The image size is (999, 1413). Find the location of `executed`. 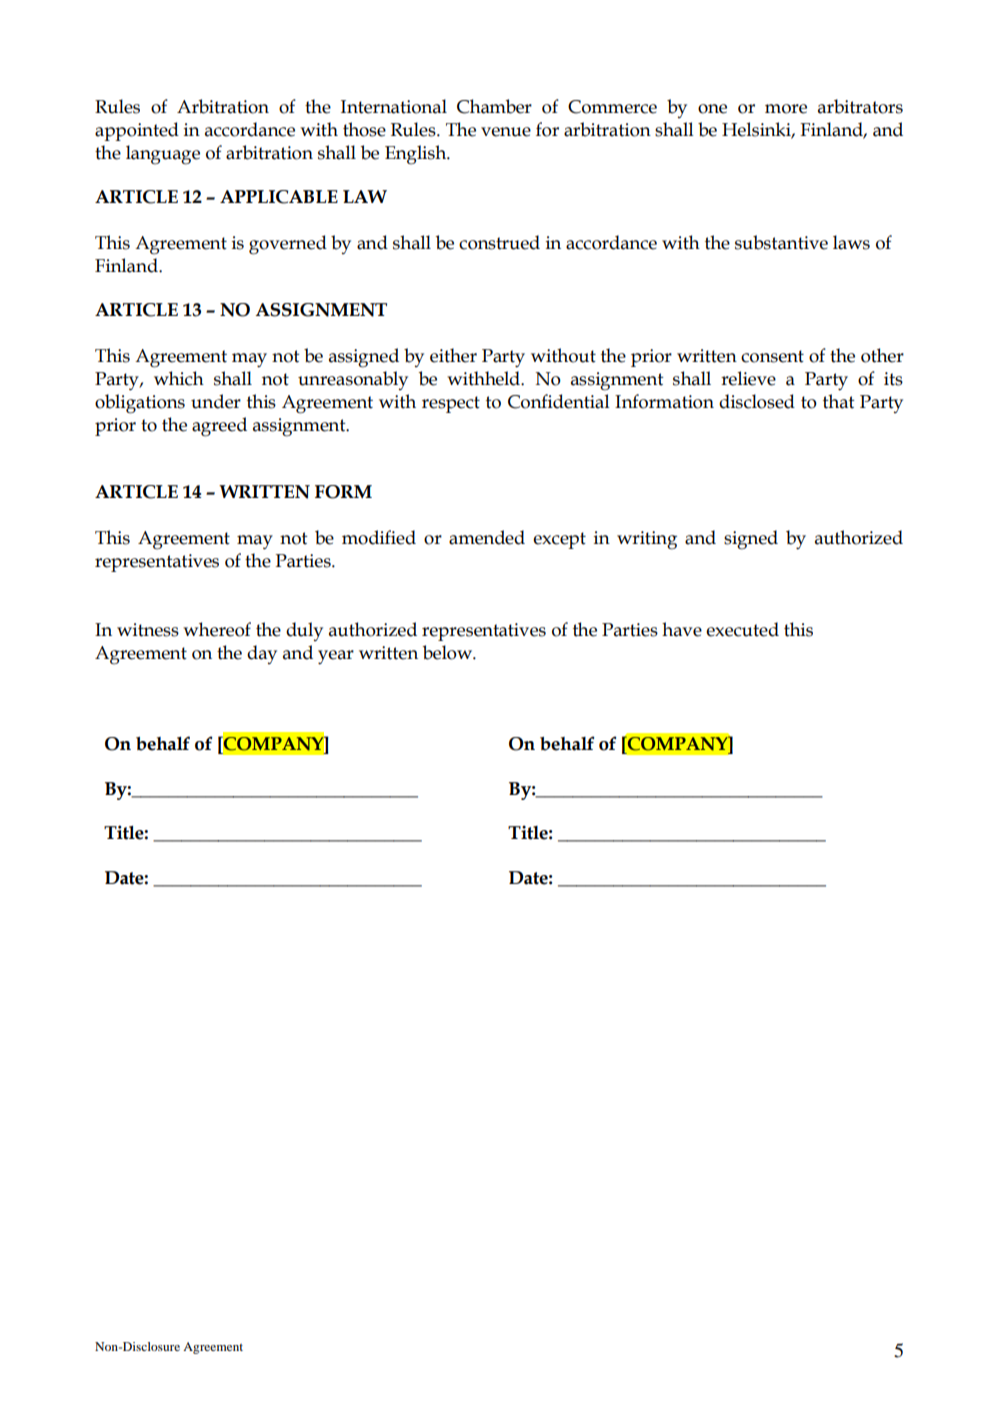

executed is located at coordinates (742, 629).
